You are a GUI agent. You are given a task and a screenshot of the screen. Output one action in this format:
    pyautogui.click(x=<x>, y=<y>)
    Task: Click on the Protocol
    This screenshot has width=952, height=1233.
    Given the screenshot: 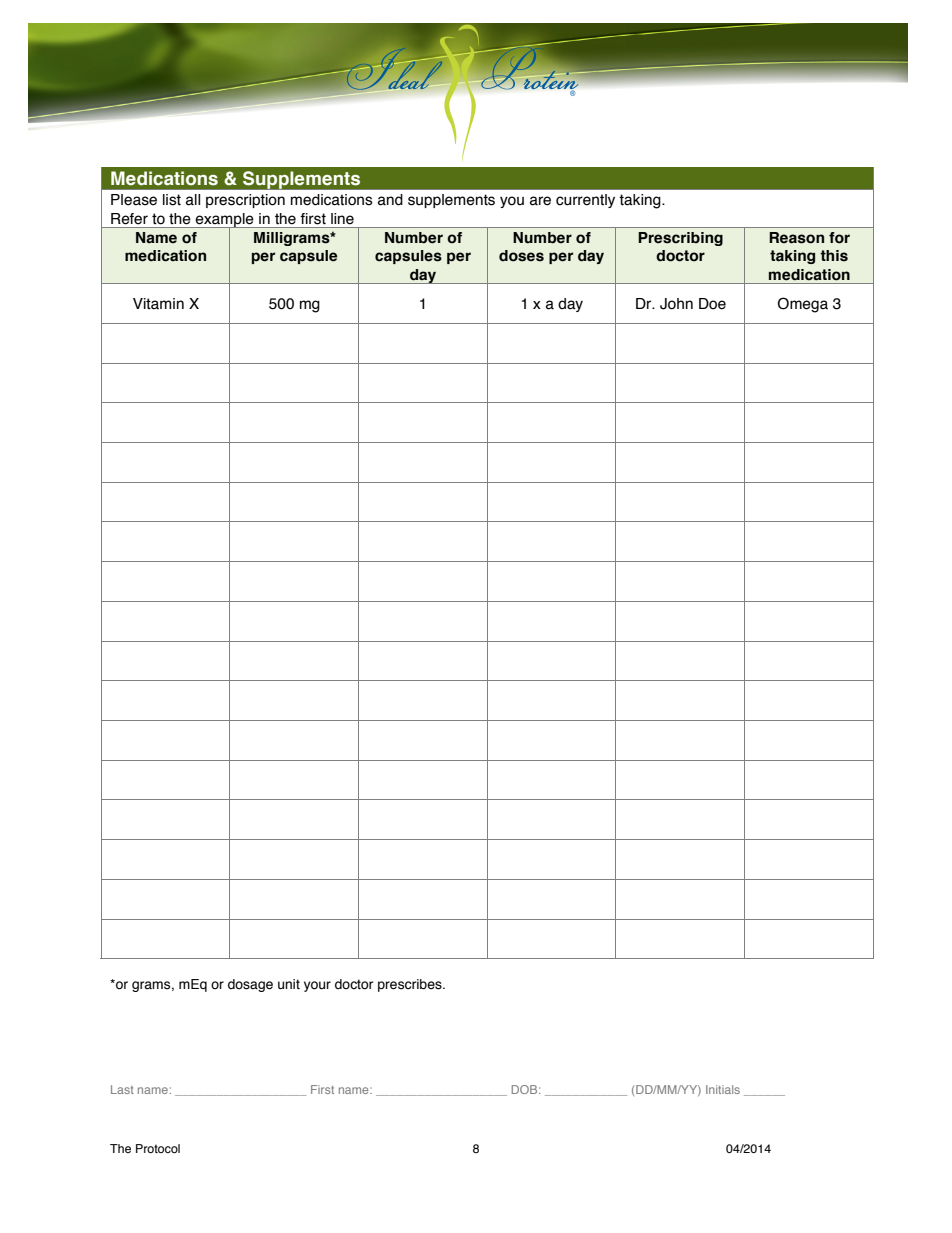 What is the action you would take?
    pyautogui.click(x=158, y=1148)
